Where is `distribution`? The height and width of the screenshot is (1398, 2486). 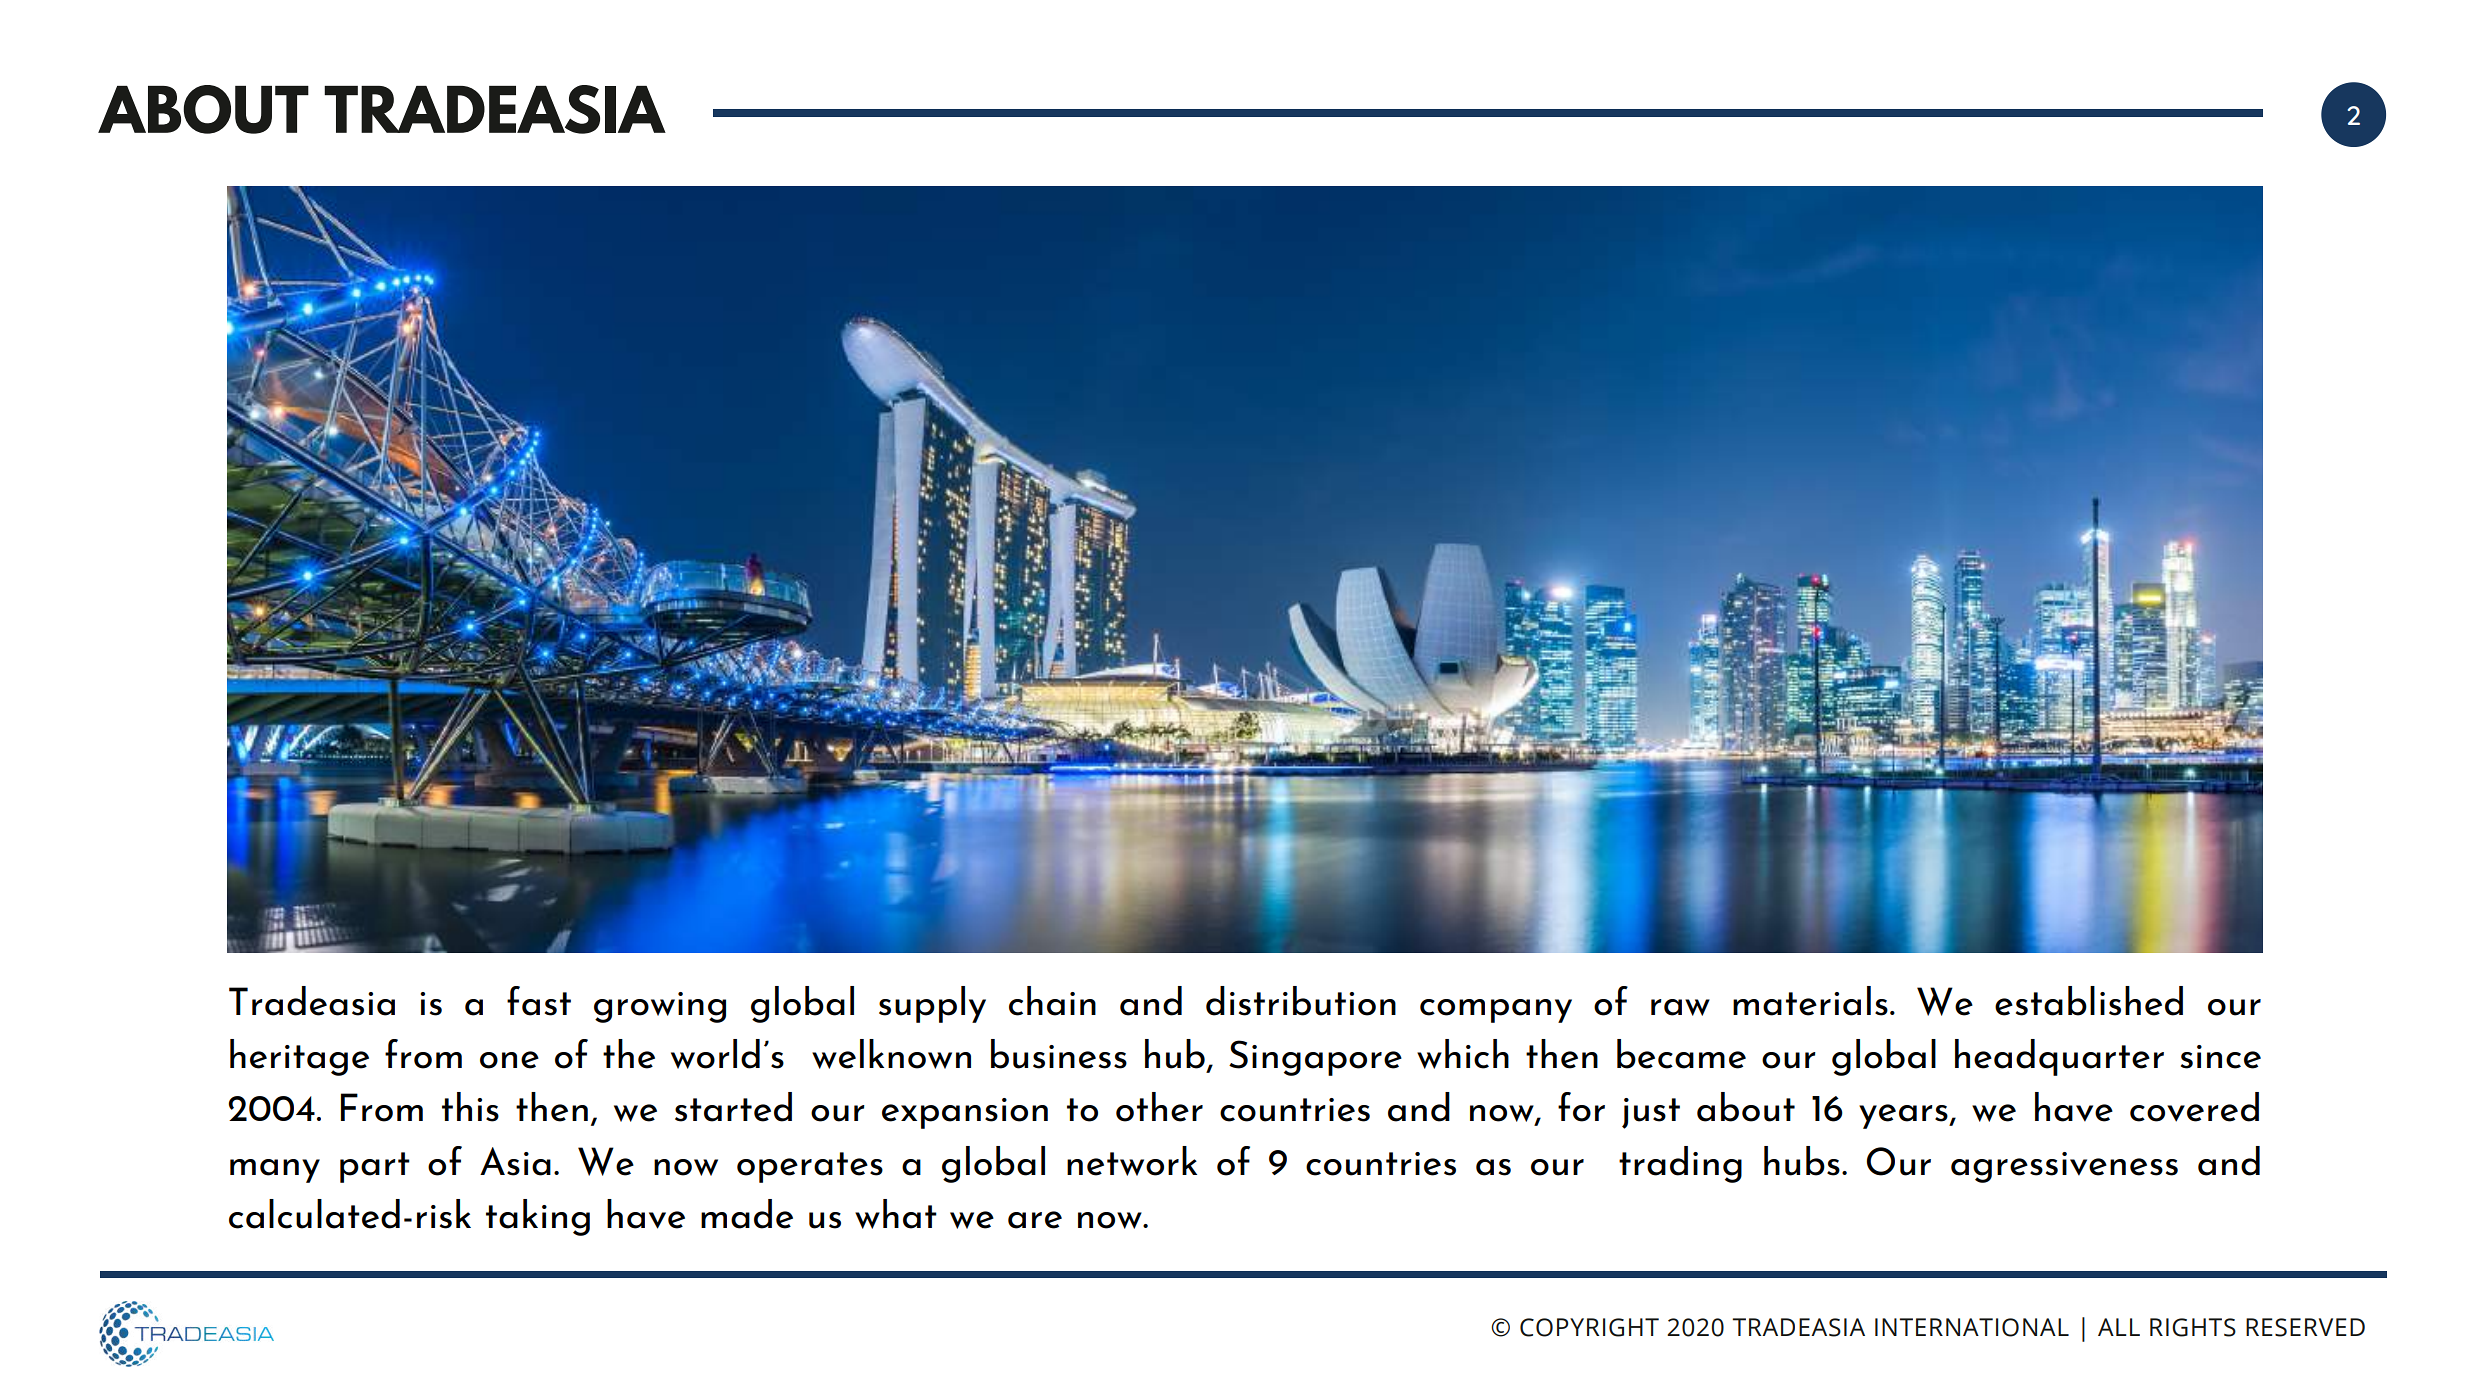 distribution is located at coordinates (1301, 1001).
